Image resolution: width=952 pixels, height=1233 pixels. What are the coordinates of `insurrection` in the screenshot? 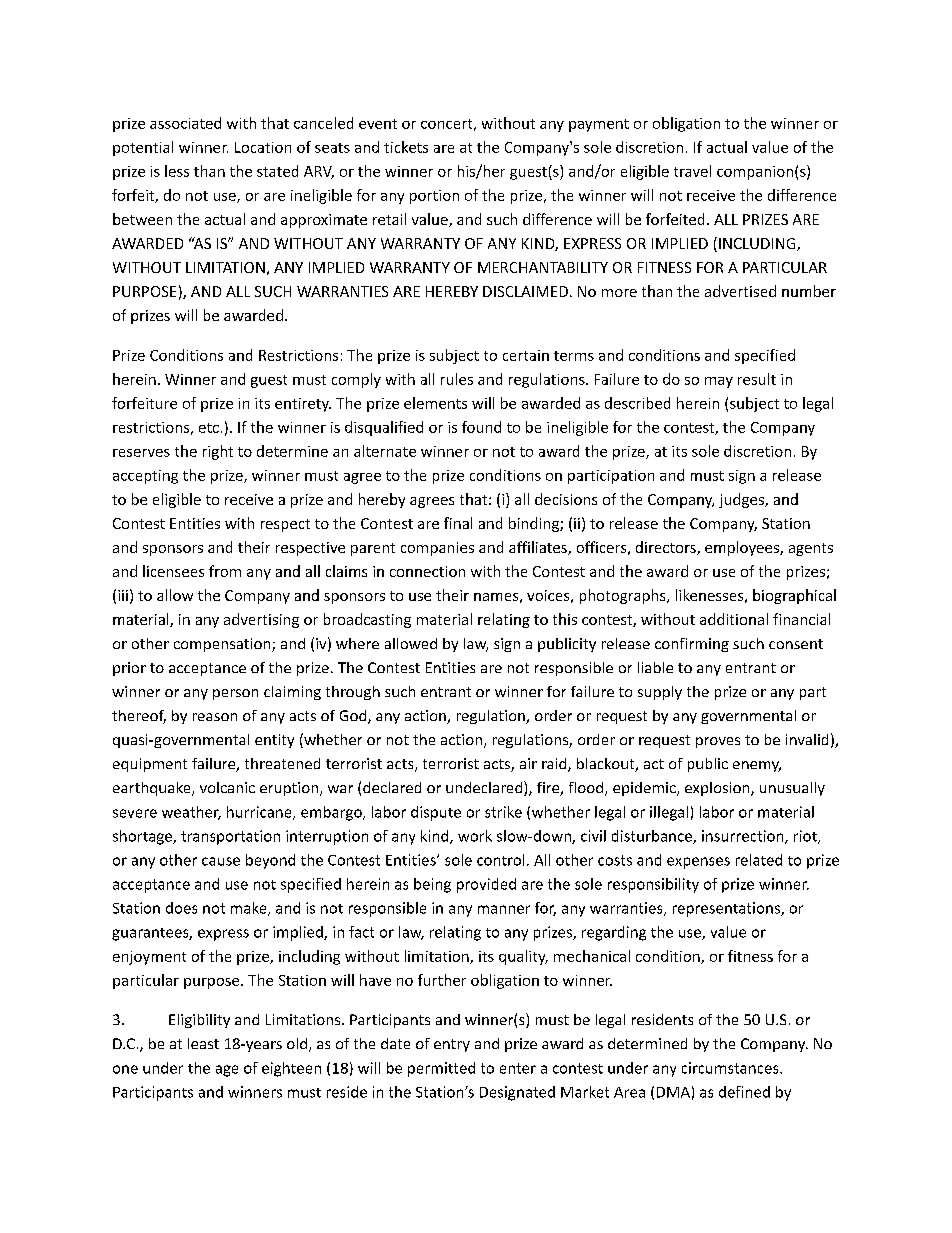 It's located at (744, 837).
